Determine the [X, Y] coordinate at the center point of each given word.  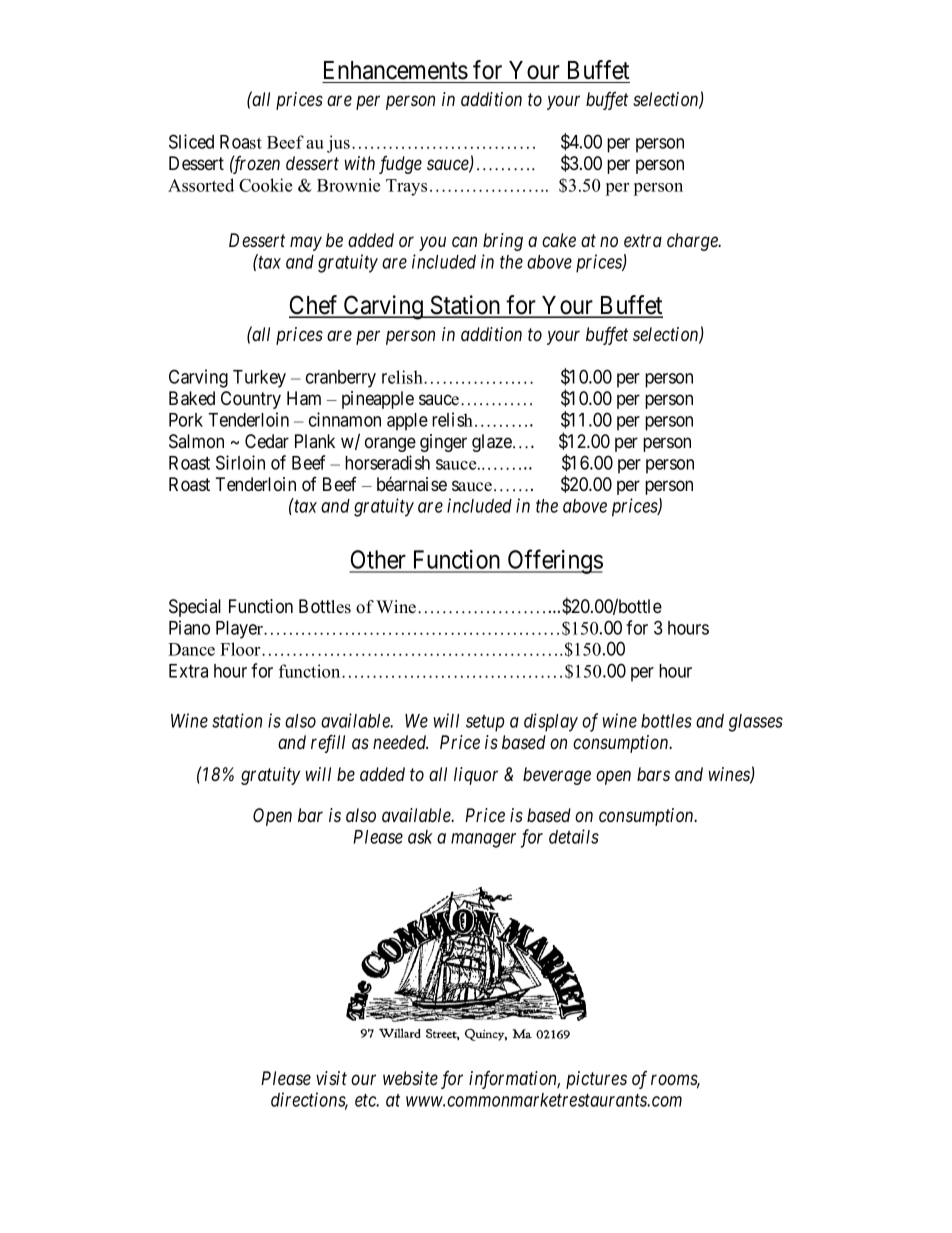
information [514, 1080]
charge [693, 242]
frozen [255, 164]
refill [328, 744]
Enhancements [396, 70]
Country [251, 400]
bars [653, 774]
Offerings [554, 561]
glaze [492, 443]
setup [485, 723]
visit [331, 1078]
